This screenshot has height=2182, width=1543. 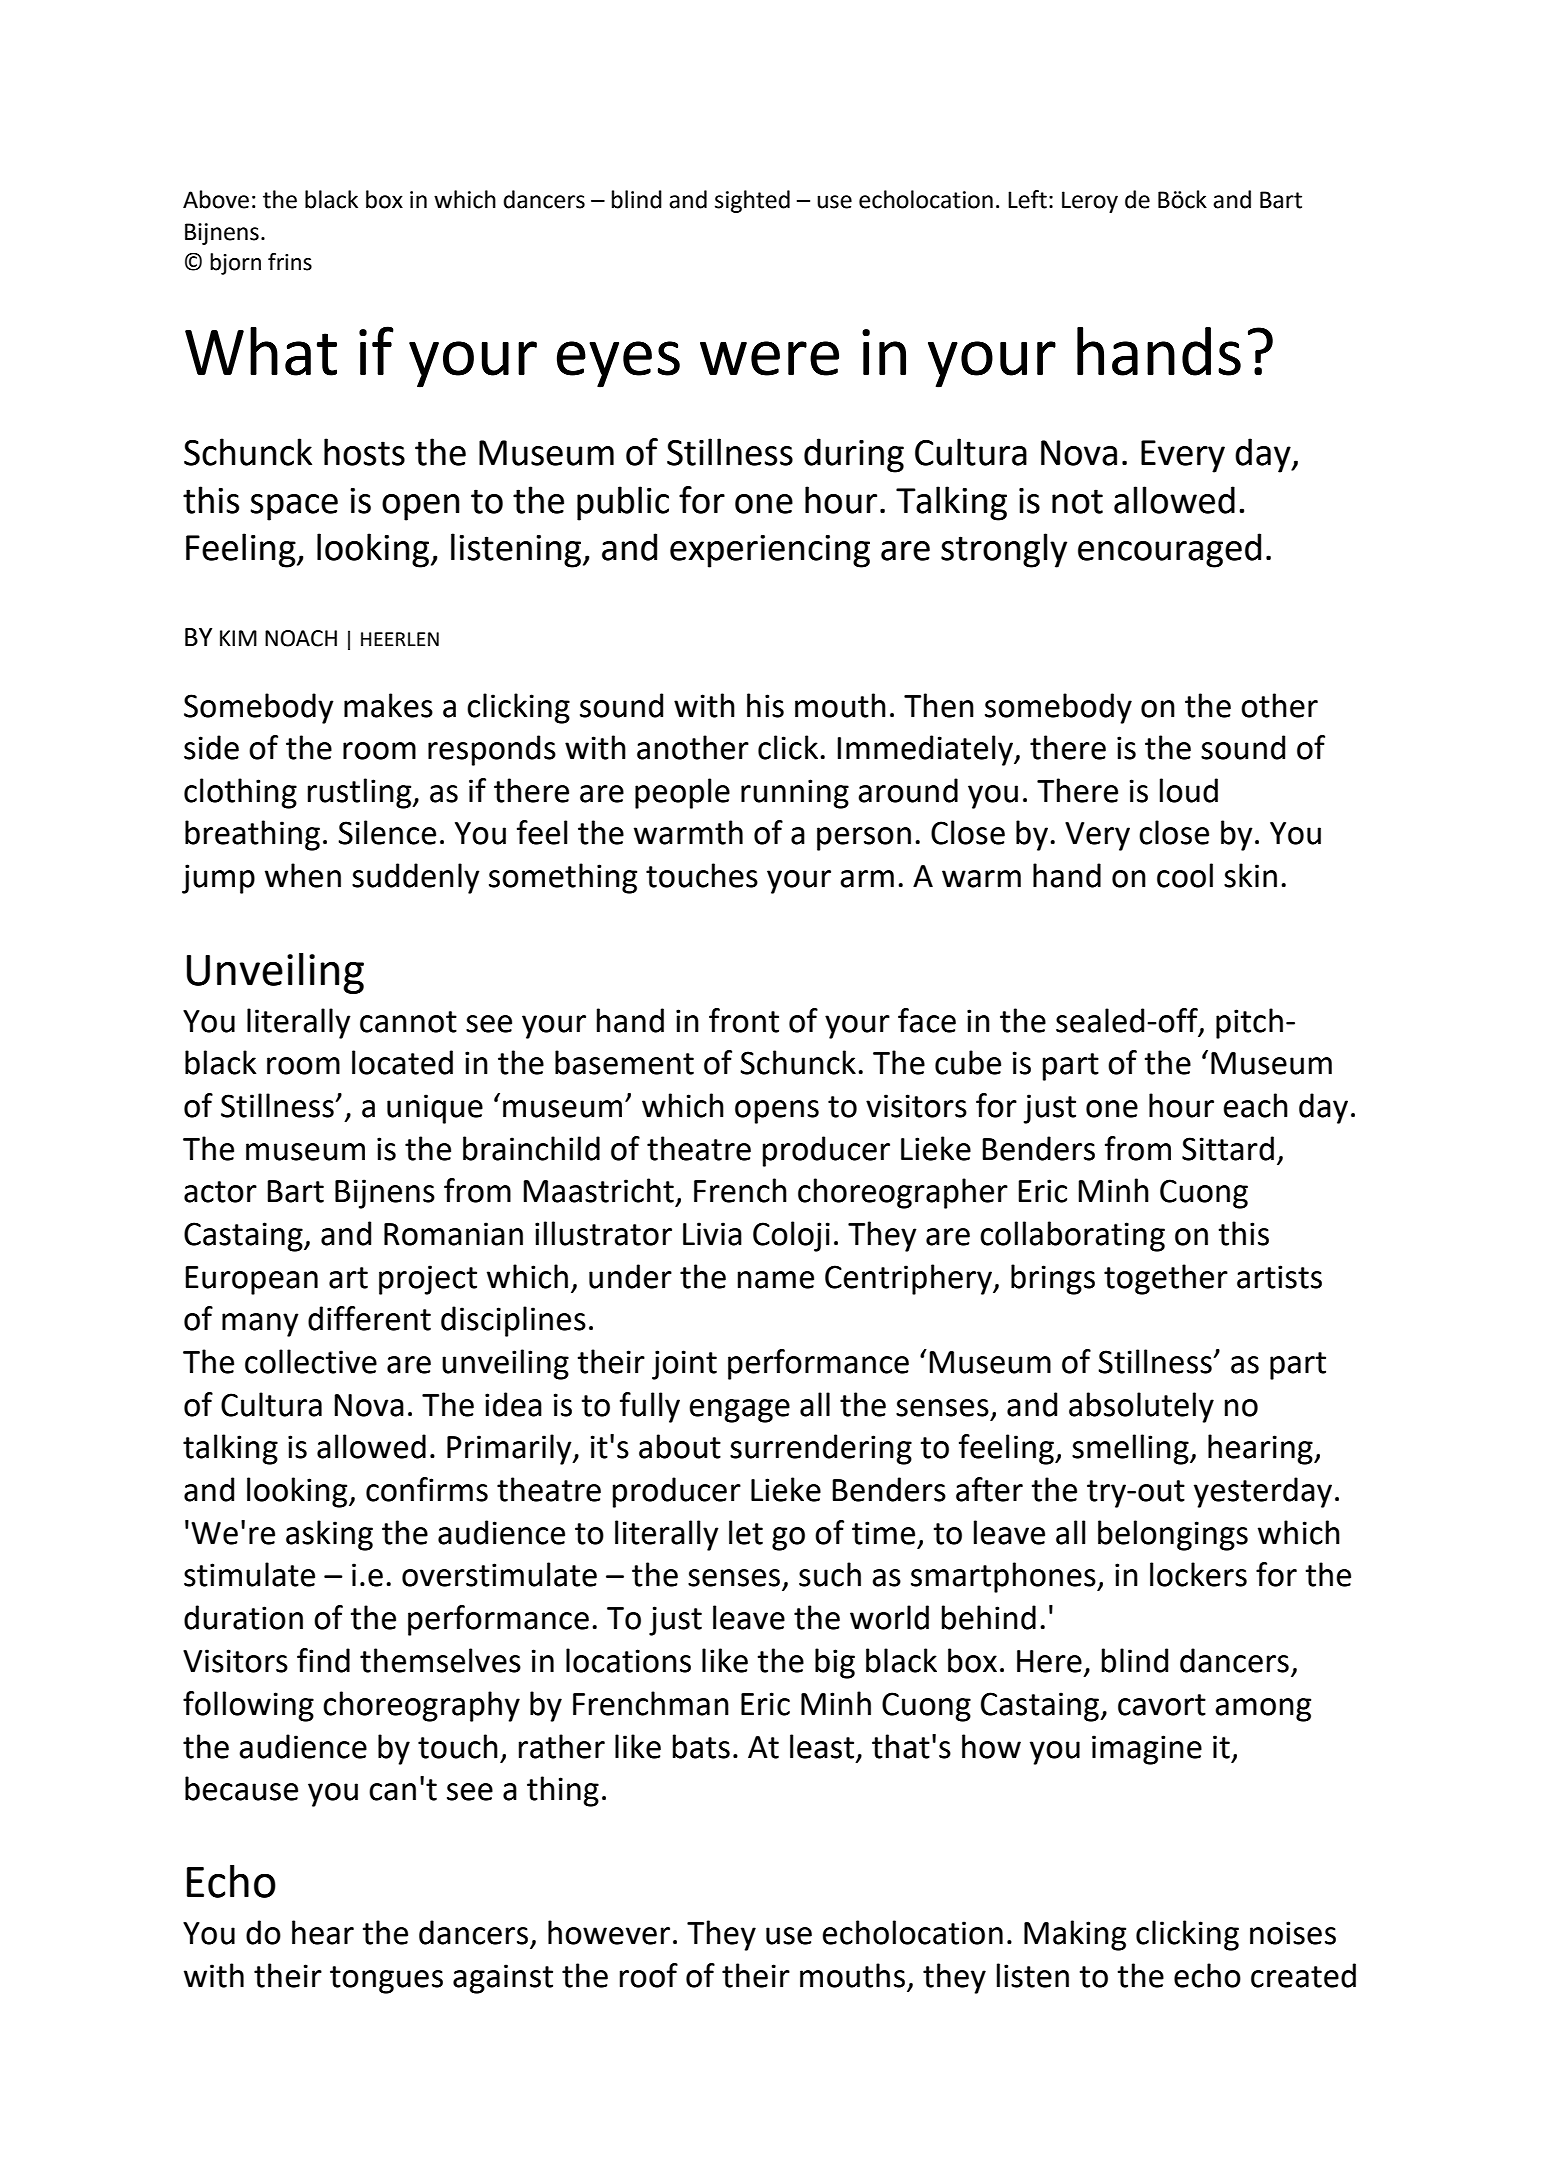 What do you see at coordinates (386, 1980) in the screenshot?
I see `tongues` at bounding box center [386, 1980].
